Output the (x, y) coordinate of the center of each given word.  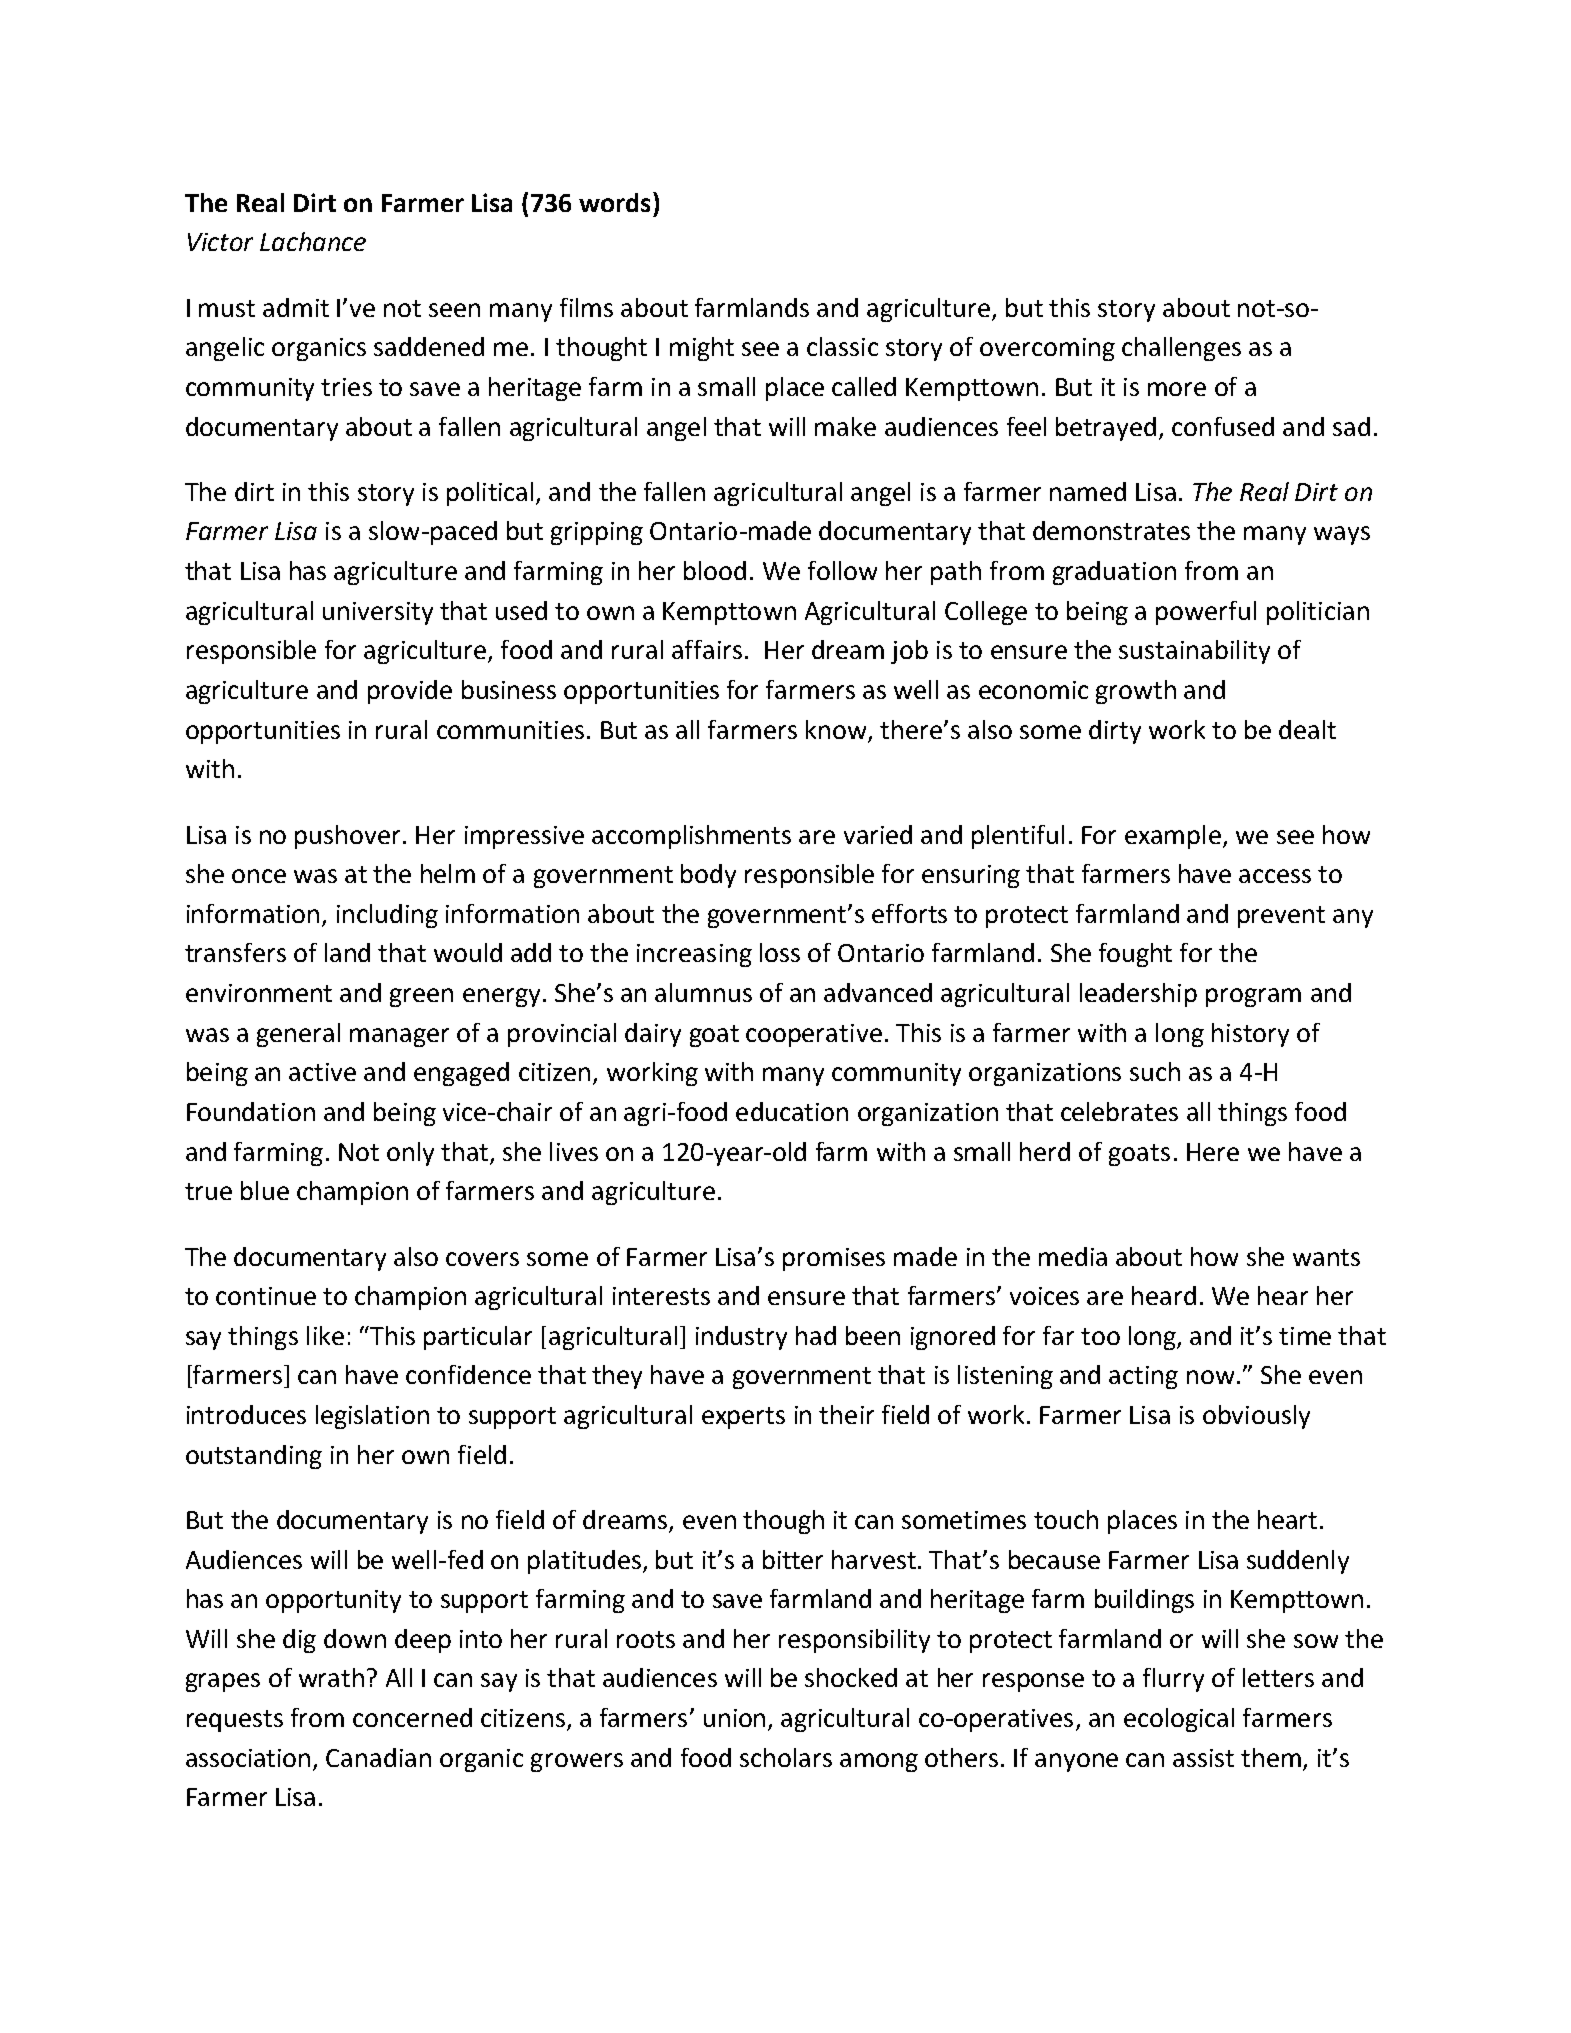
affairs (707, 649)
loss (780, 952)
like (325, 1335)
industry (741, 1338)
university (378, 613)
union (736, 1719)
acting (1143, 1377)
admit (296, 307)
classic (842, 346)
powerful (1206, 613)
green (421, 997)
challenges (1181, 349)
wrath (331, 1677)
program (1253, 997)
